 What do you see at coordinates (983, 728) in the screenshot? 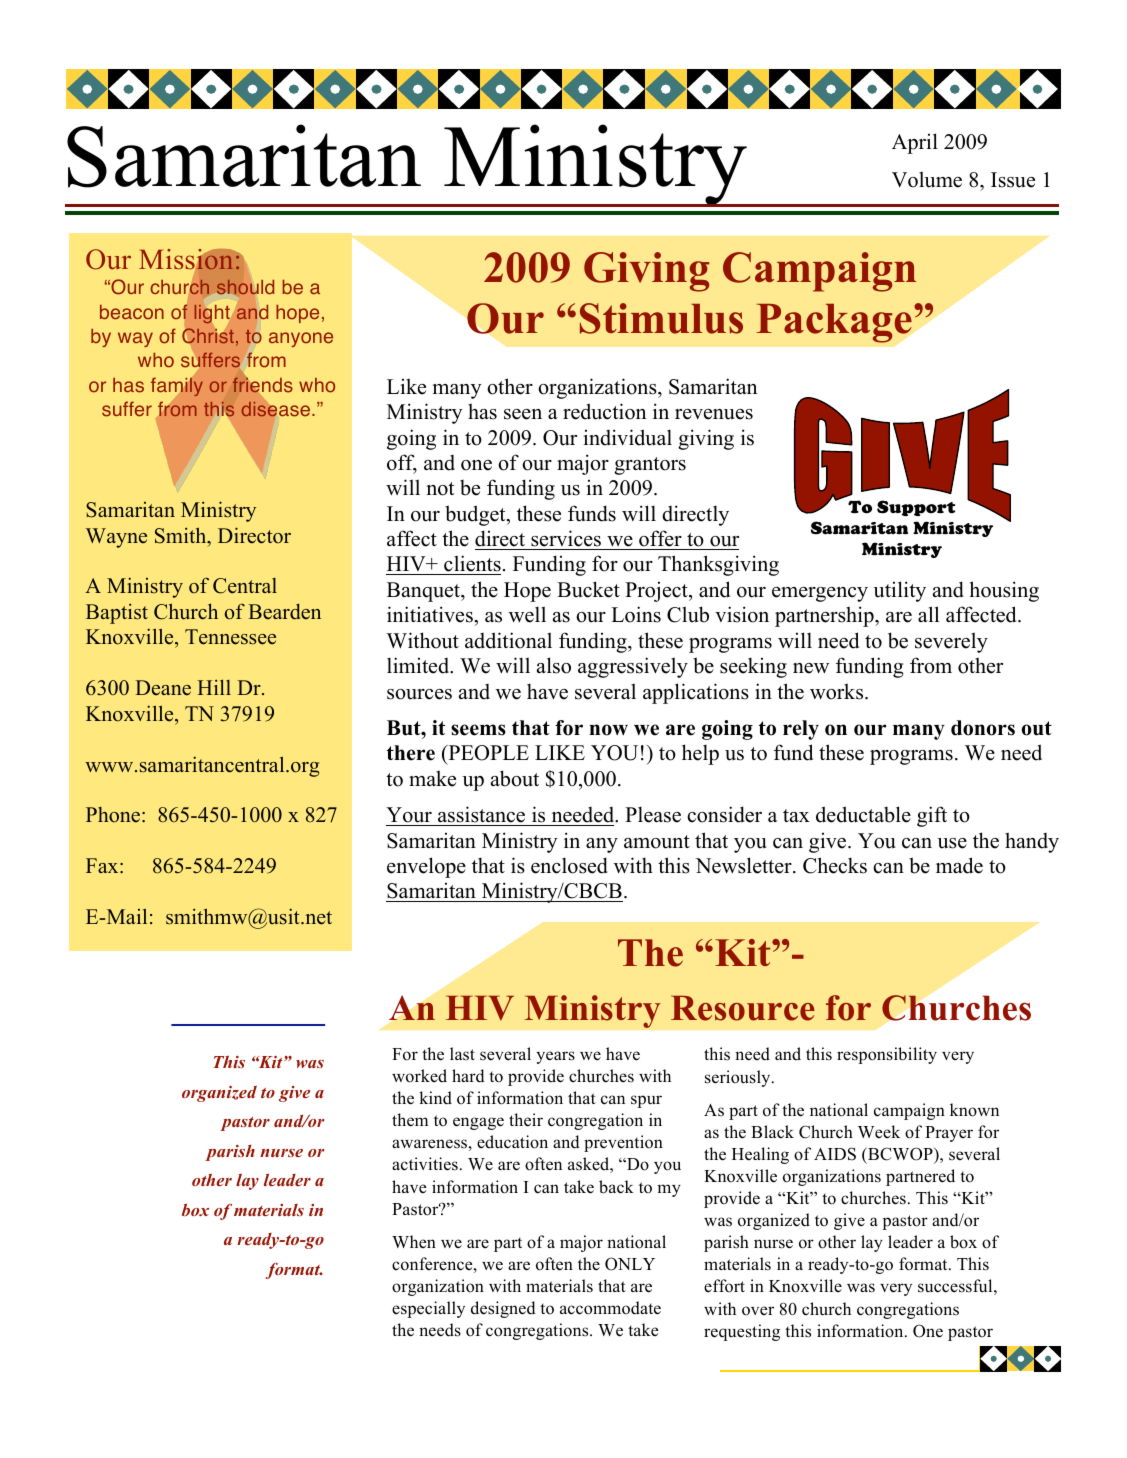
I see `donors` at bounding box center [983, 728].
